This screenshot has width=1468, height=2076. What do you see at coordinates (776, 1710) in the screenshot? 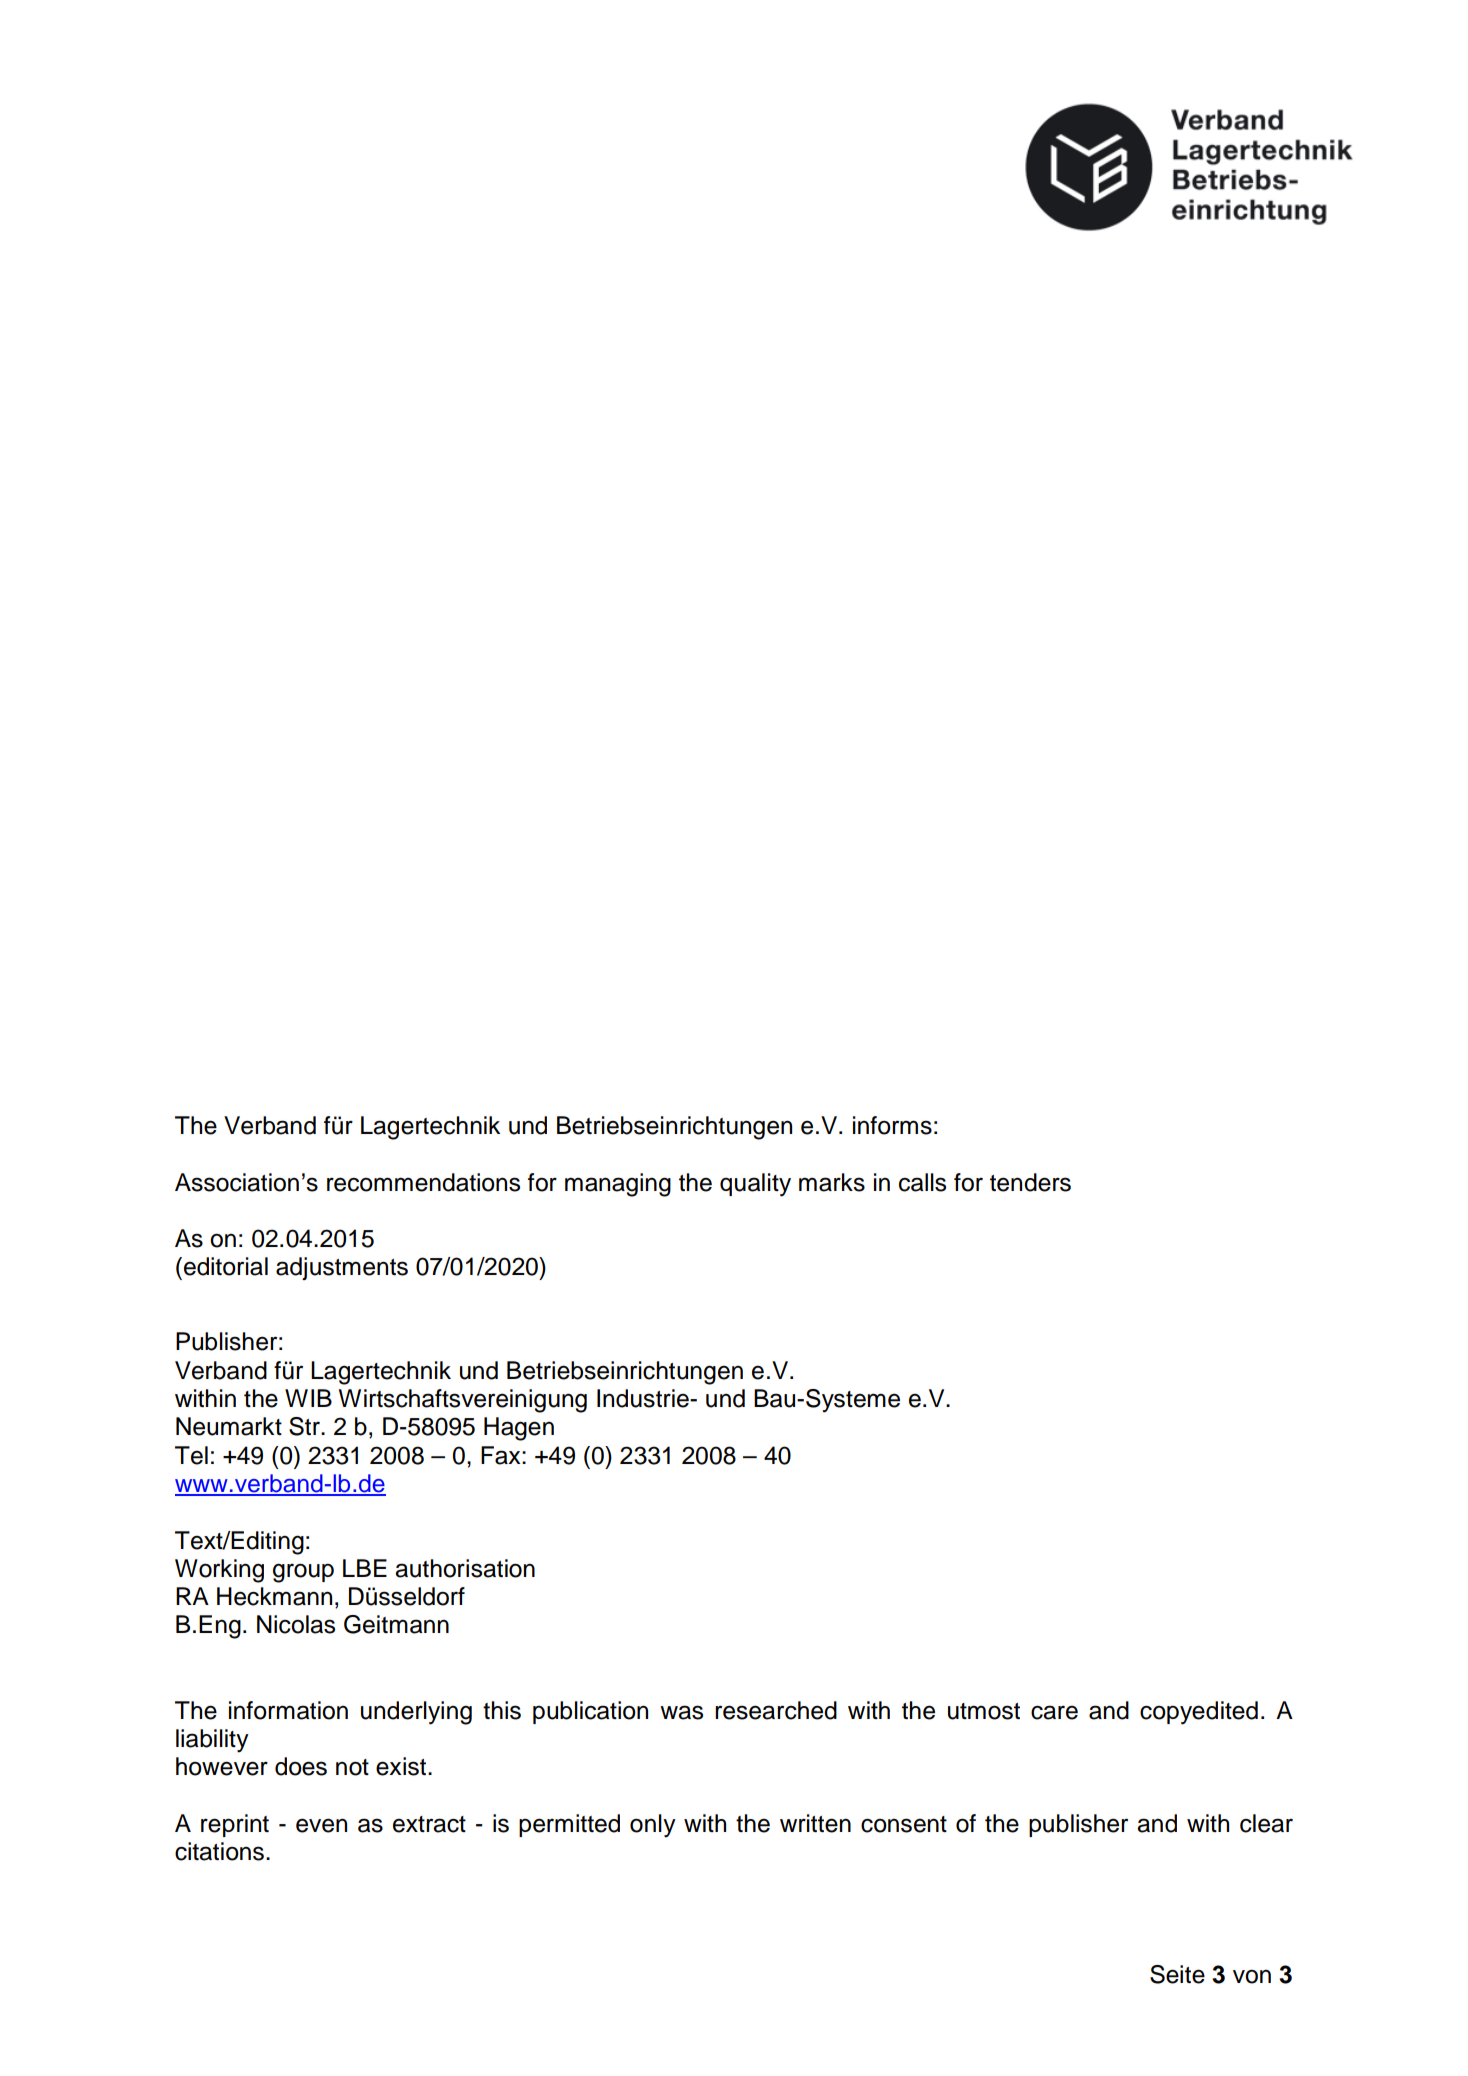
I see `researched` at bounding box center [776, 1710].
